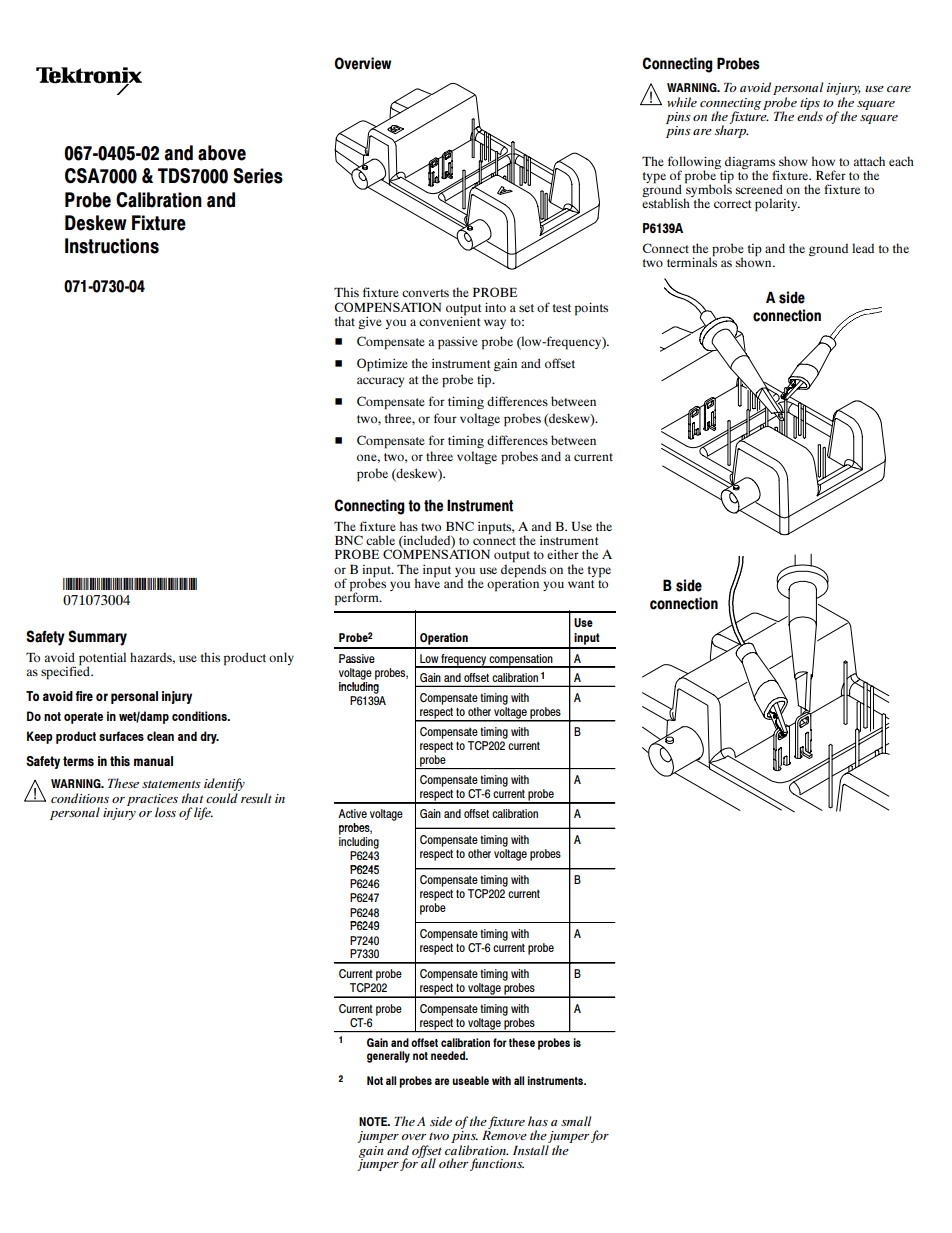  I want to click on sharp, so click(731, 130).
